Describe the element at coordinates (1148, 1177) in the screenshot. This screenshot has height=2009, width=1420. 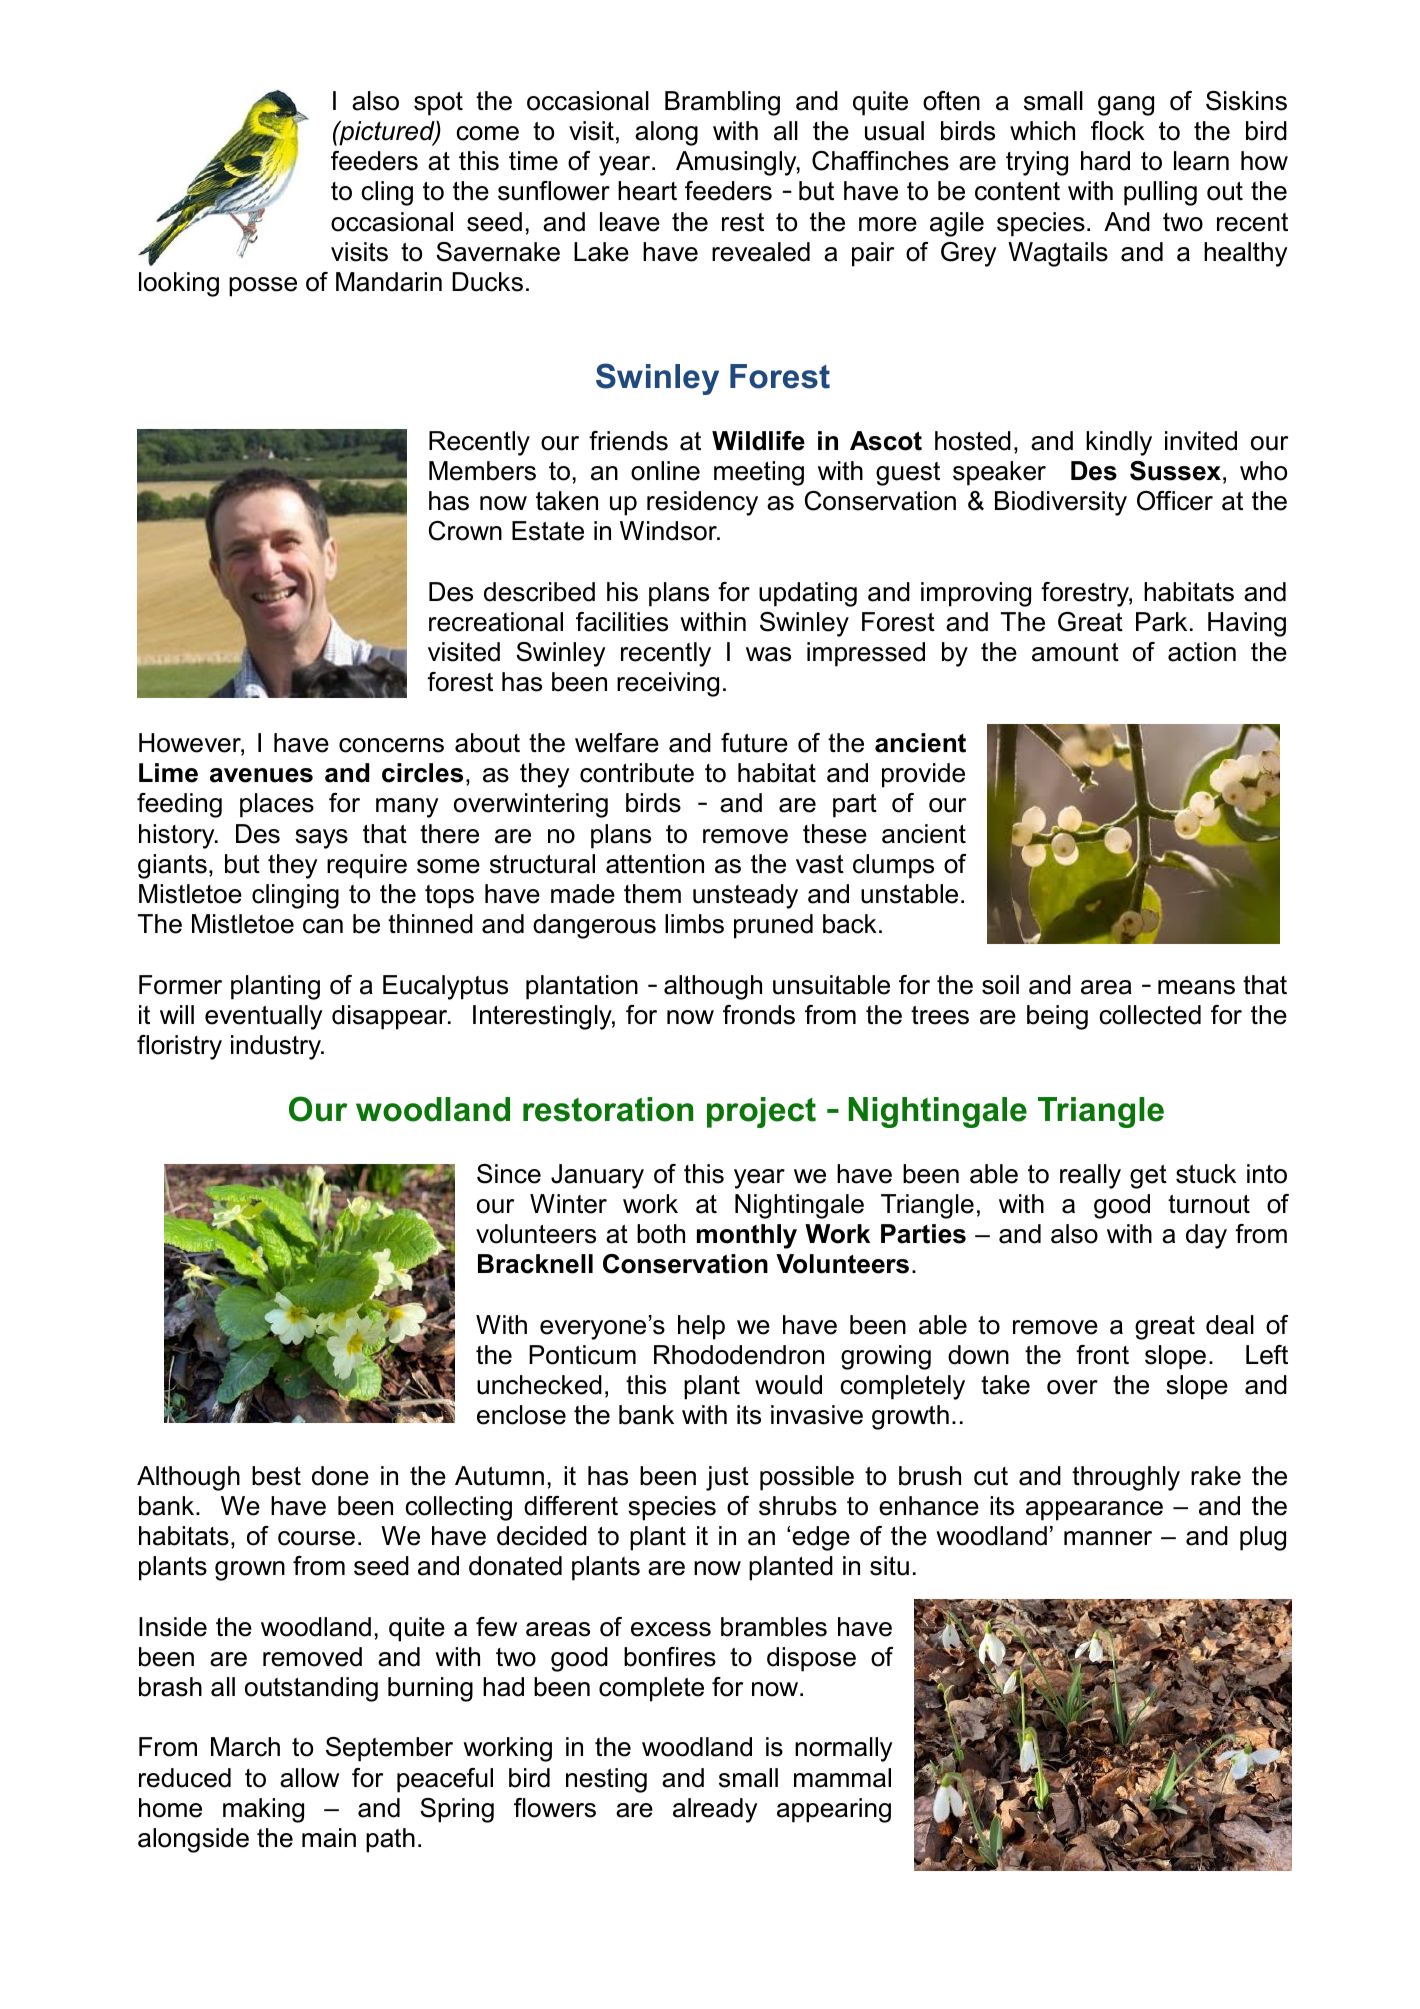
I see `get` at that location.
